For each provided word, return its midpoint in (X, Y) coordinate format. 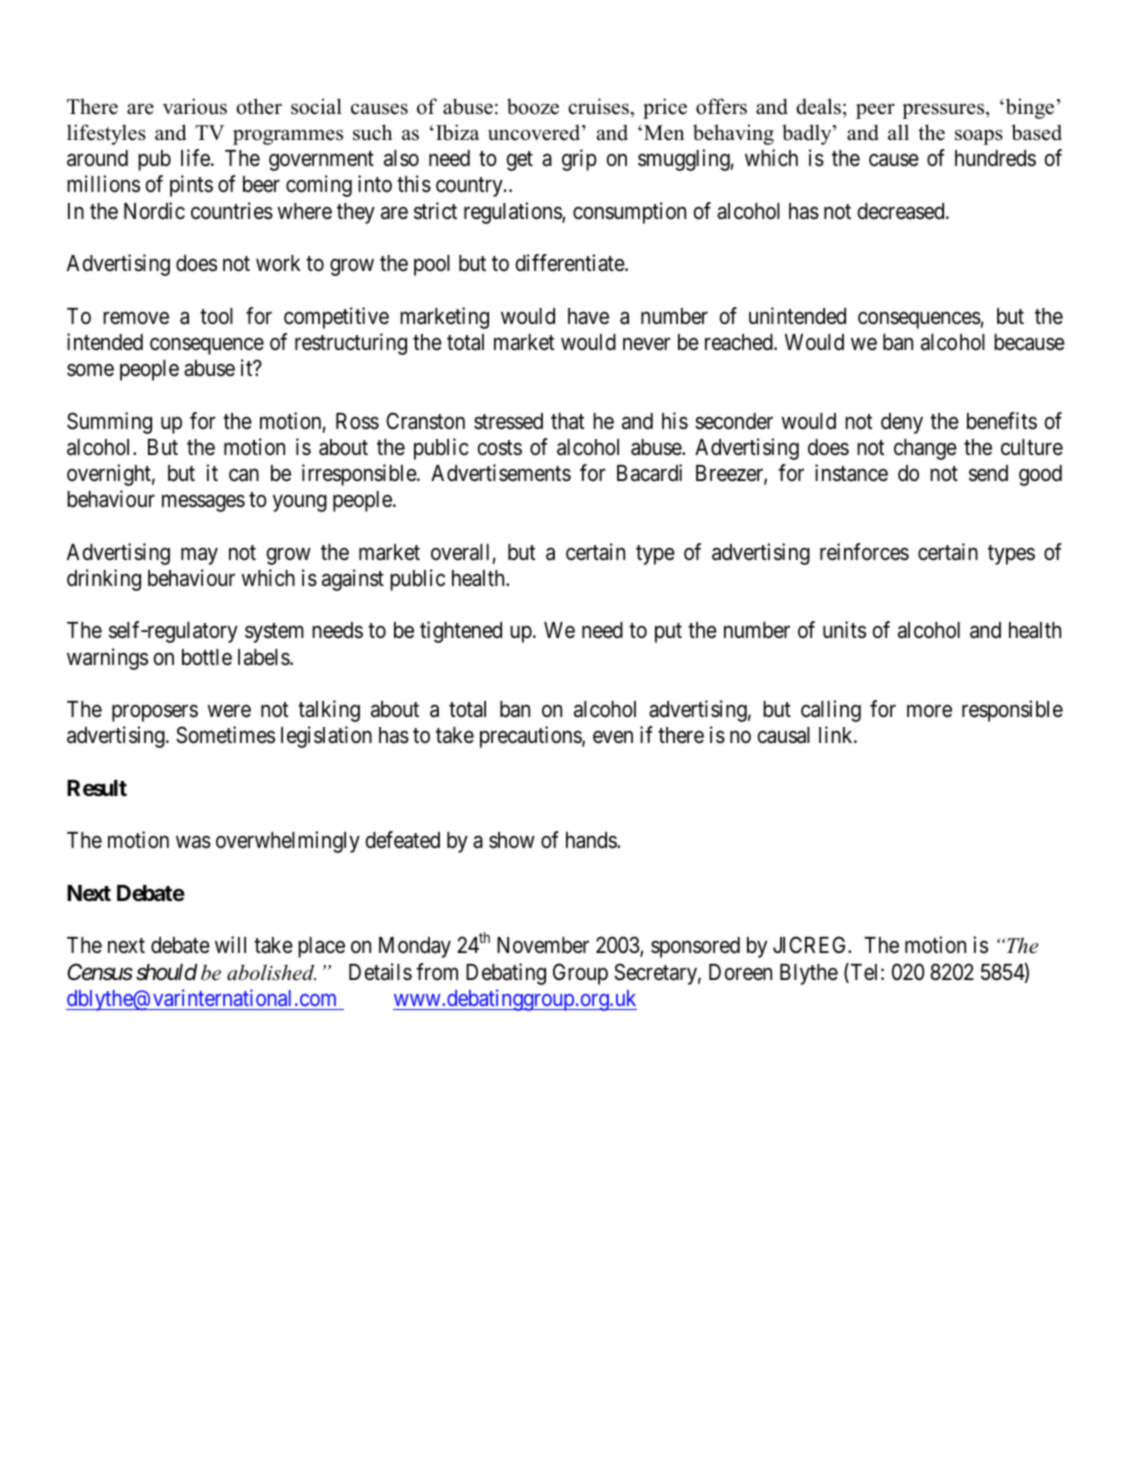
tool (216, 316)
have (588, 316)
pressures (944, 111)
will (230, 944)
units (844, 630)
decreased (902, 211)
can (244, 475)
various (195, 106)
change (925, 449)
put (668, 633)
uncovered (535, 132)
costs (500, 448)
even (613, 737)
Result (97, 788)
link (837, 734)
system (274, 633)
